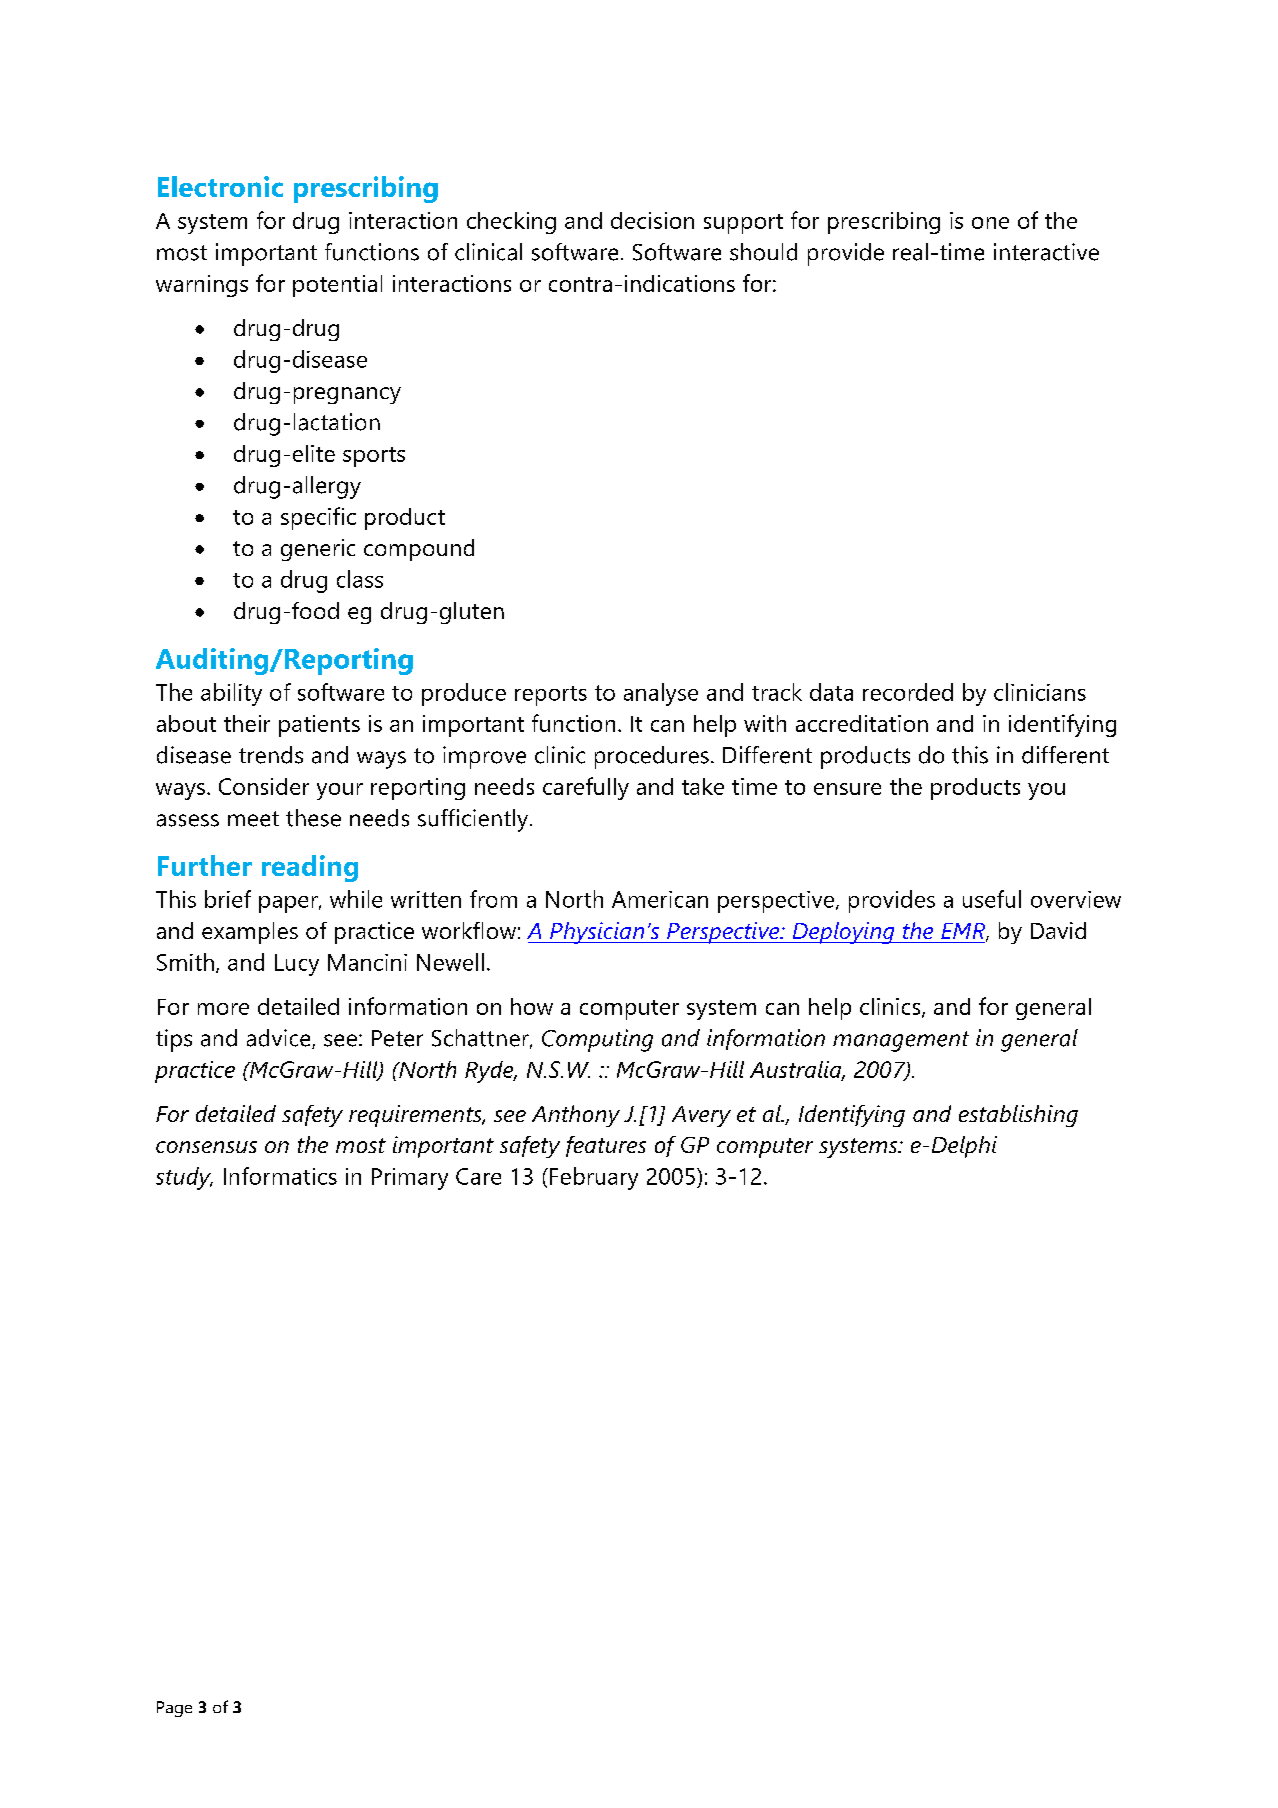 This screenshot has width=1278, height=1808. What do you see at coordinates (990, 223) in the screenshot?
I see `one` at bounding box center [990, 223].
